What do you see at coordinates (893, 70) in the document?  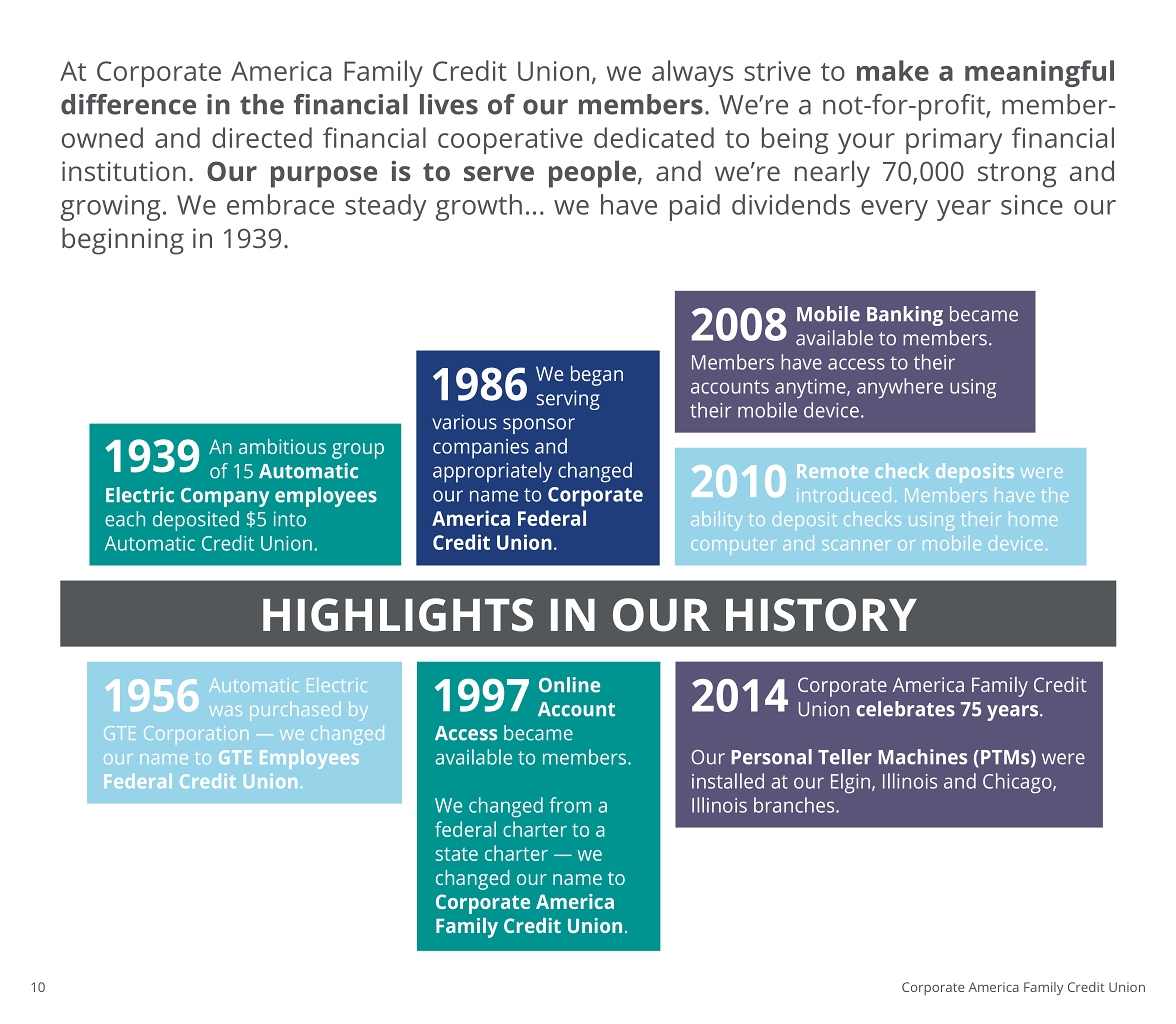 I see `make` at bounding box center [893, 70].
